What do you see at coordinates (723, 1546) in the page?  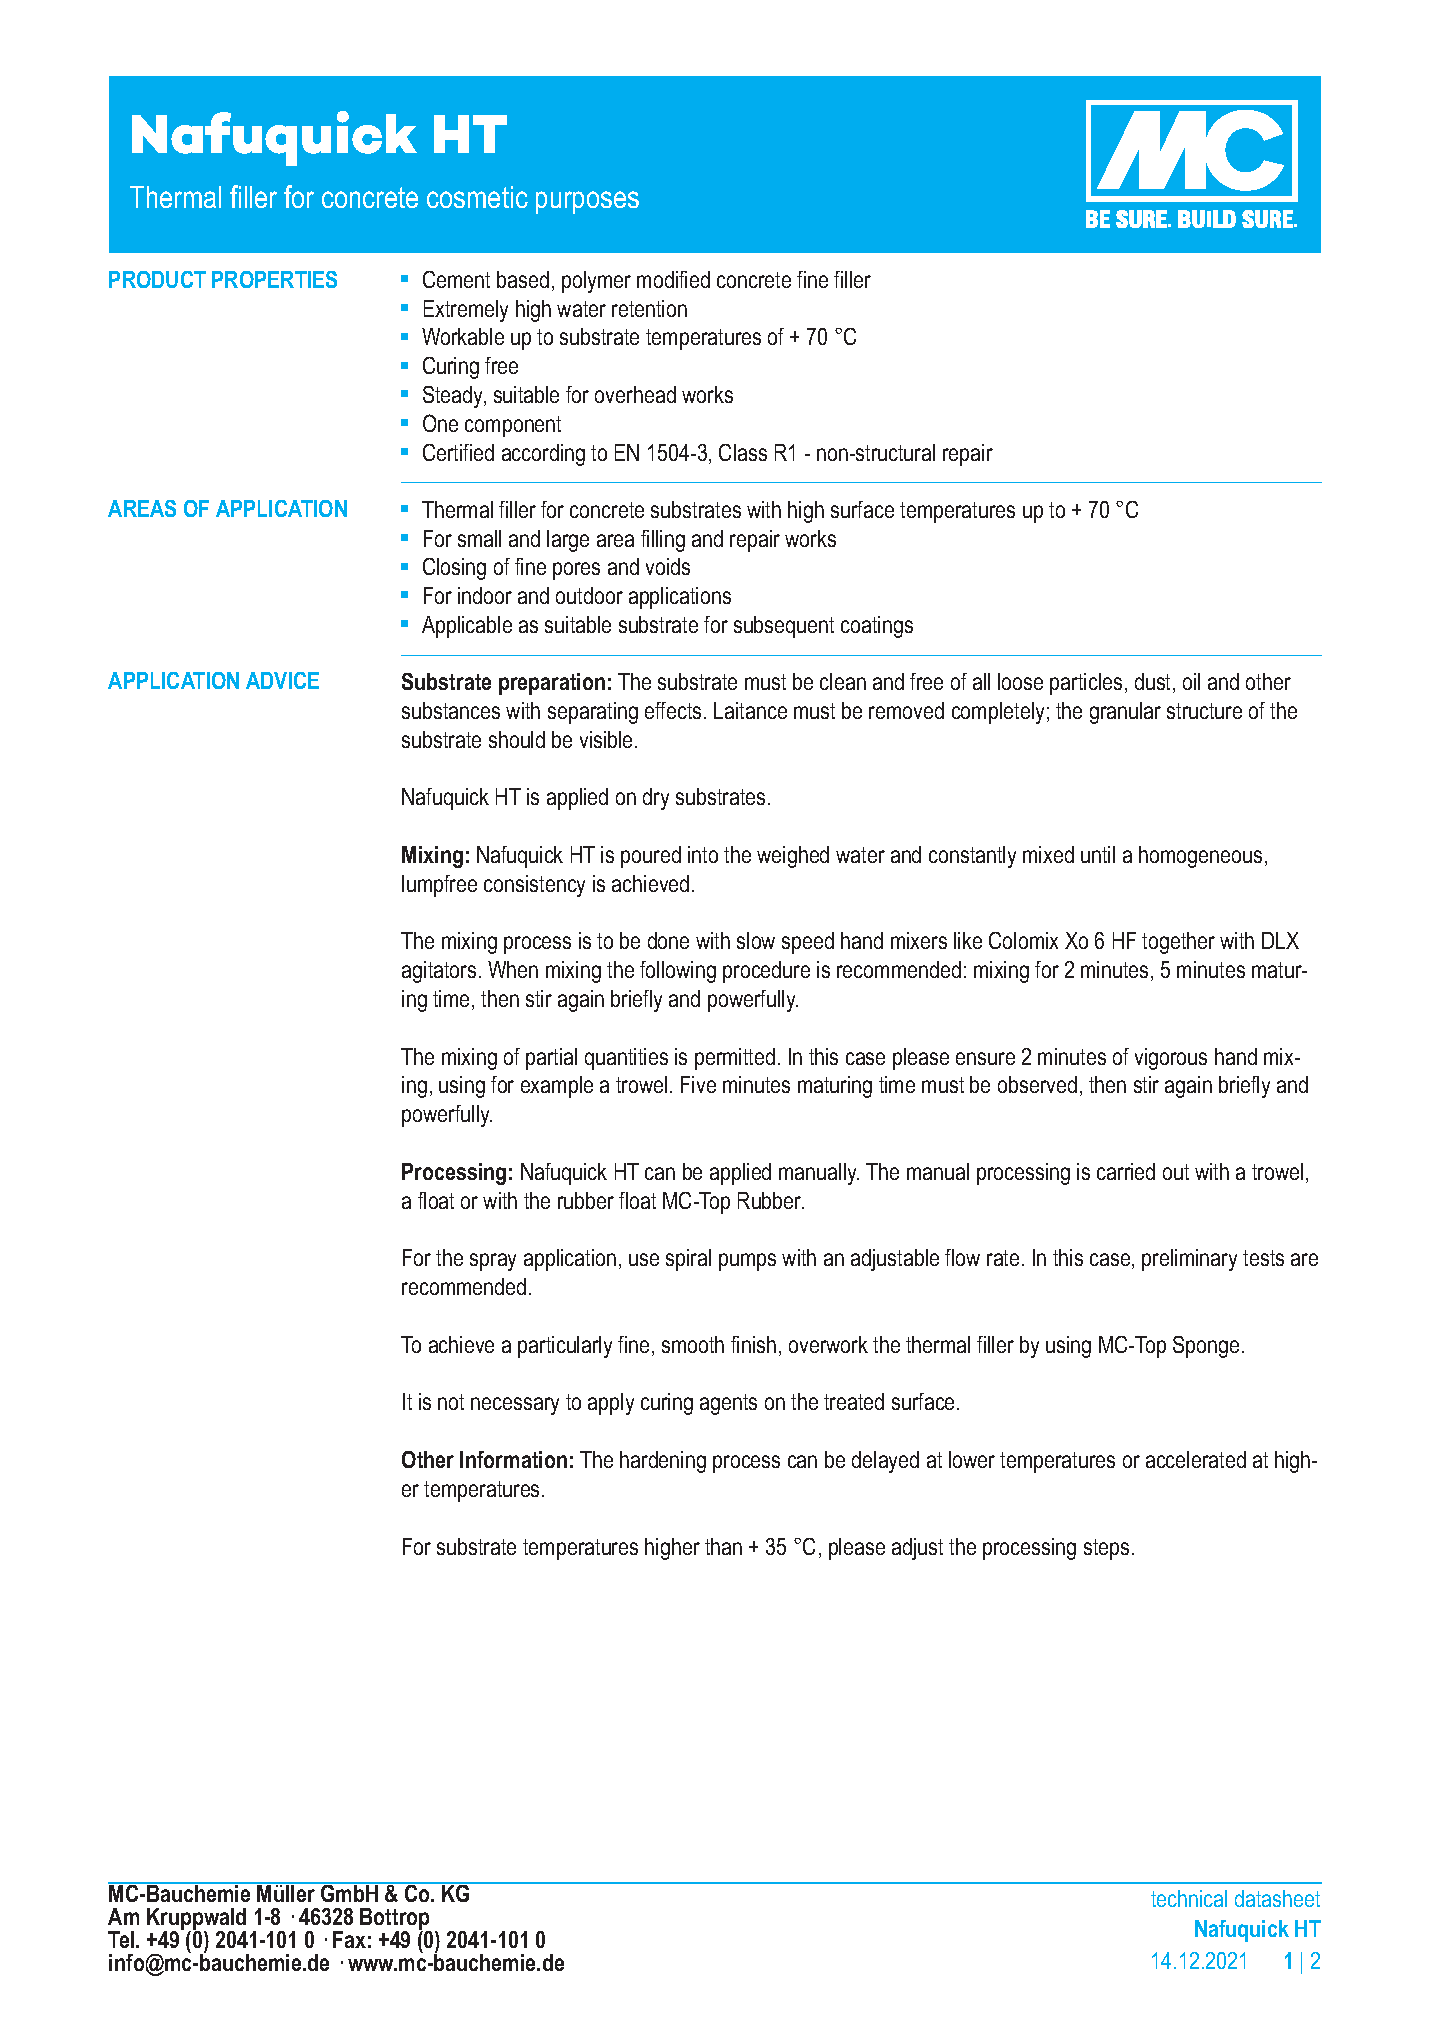 I see `than` at bounding box center [723, 1546].
